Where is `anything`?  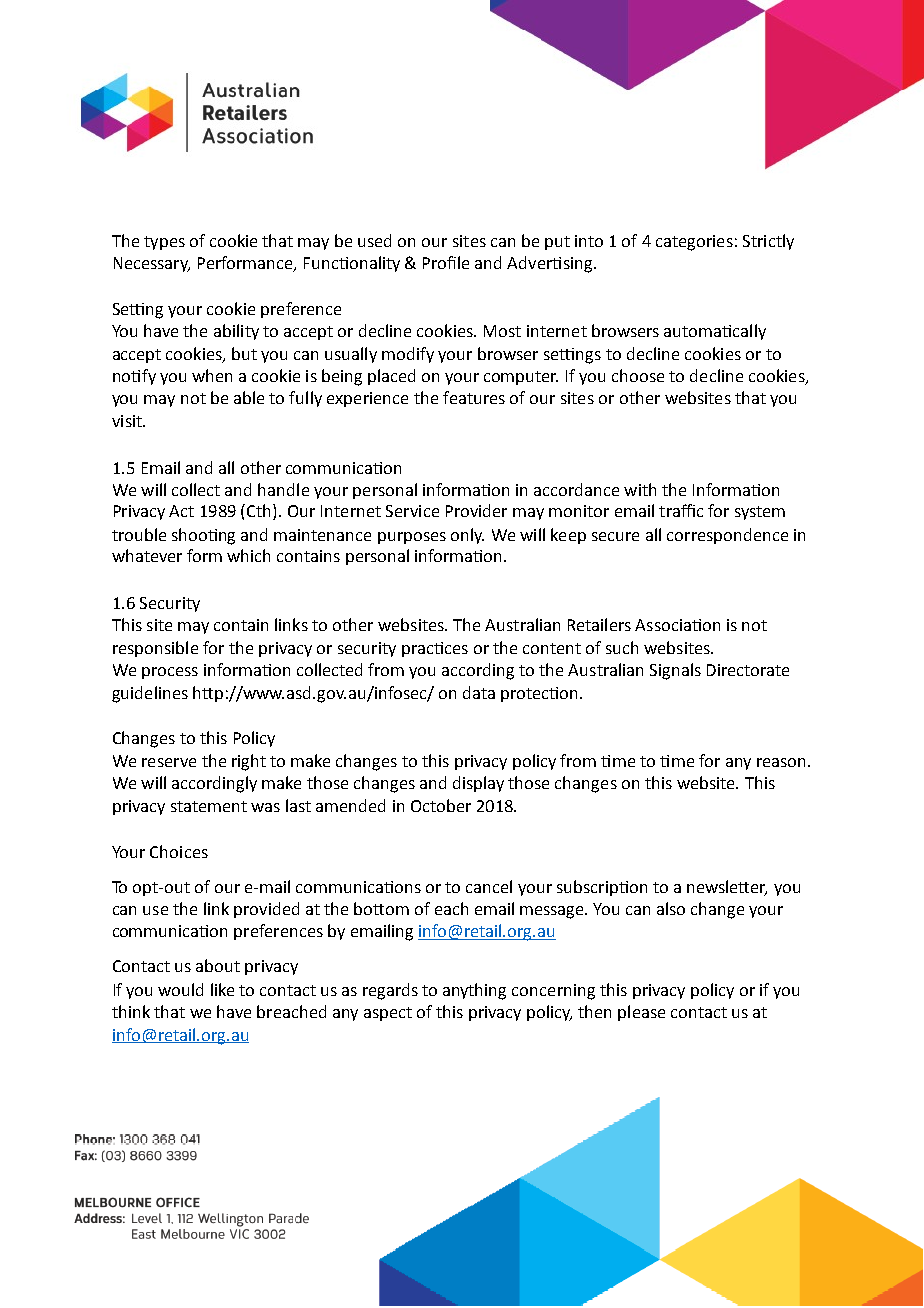
anything is located at coordinates (474, 991).
